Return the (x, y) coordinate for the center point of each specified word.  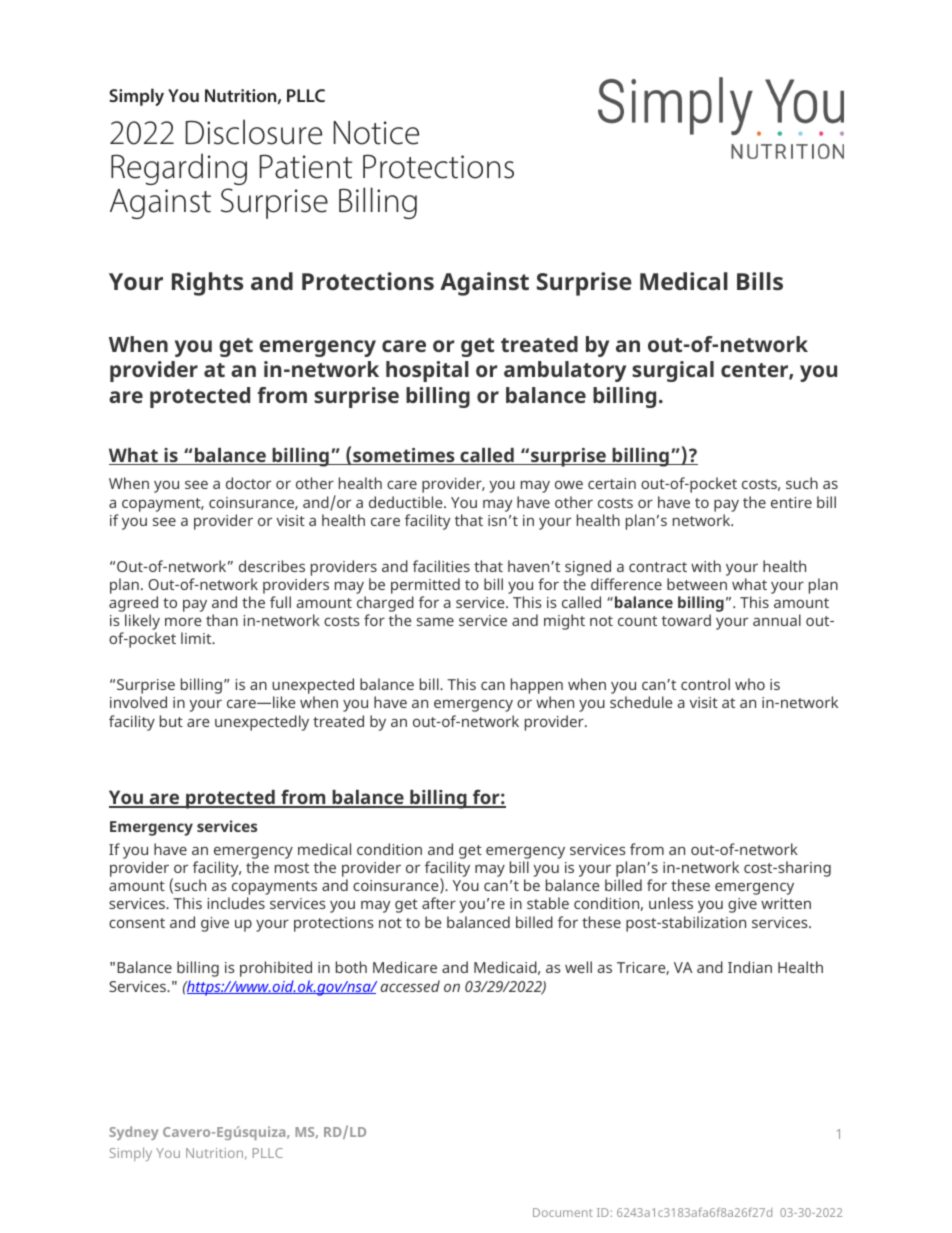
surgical (673, 371)
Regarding (179, 169)
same (435, 621)
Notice (376, 133)
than (222, 620)
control (705, 684)
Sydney (133, 1133)
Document (563, 1212)
